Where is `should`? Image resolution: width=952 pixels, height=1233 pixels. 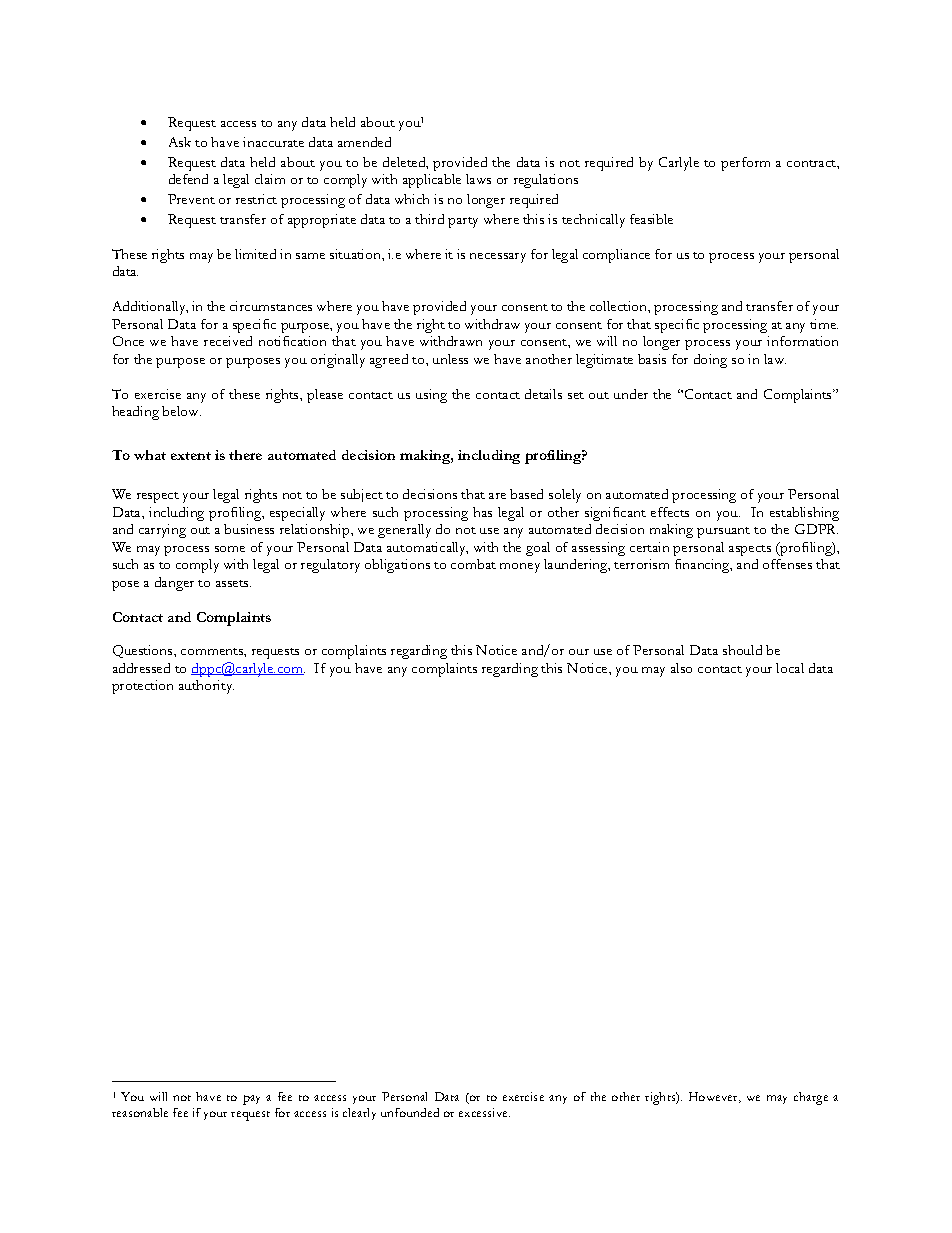 should is located at coordinates (742, 650).
